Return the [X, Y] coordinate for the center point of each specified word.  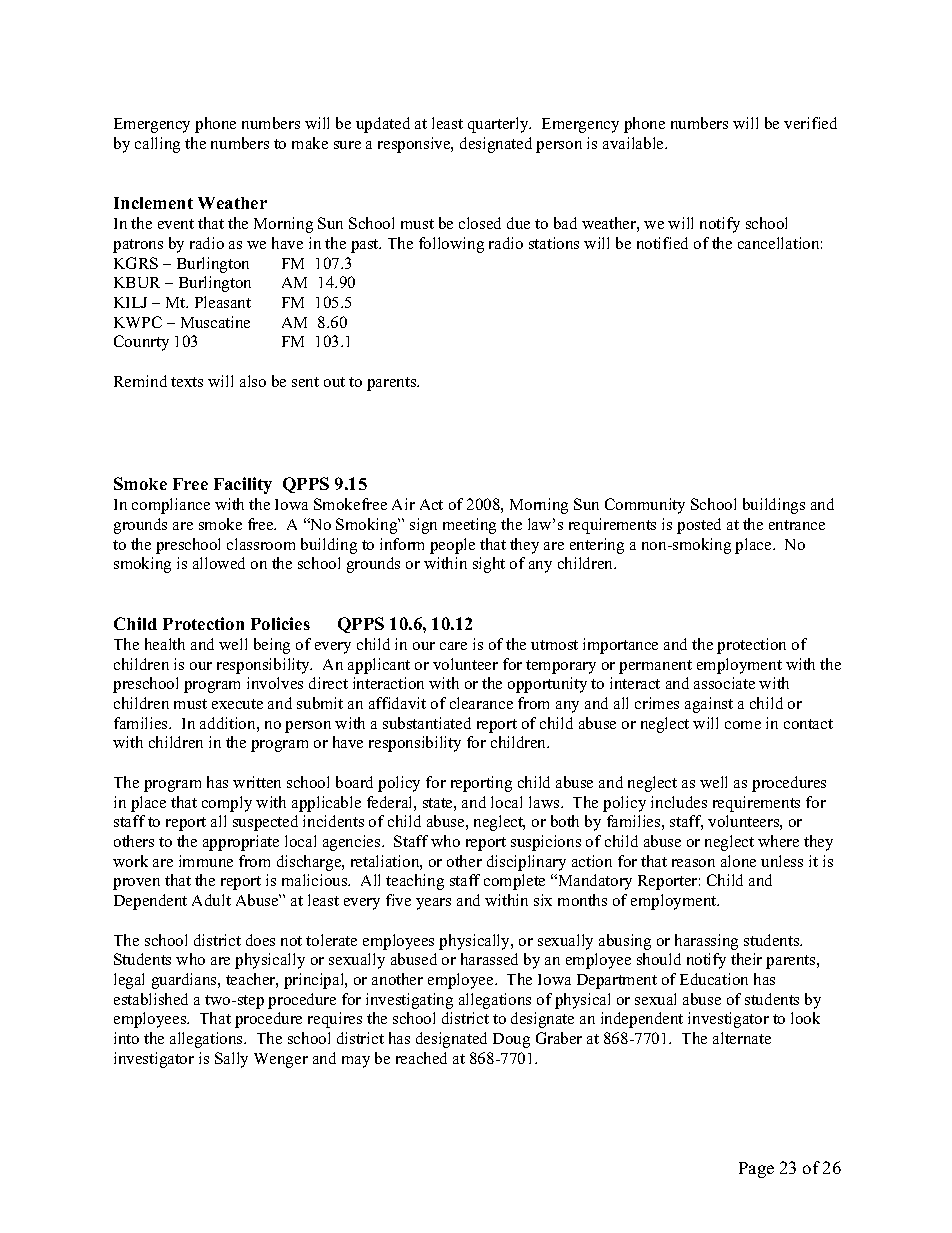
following [451, 245]
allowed [219, 563]
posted [699, 526]
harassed [489, 959]
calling [157, 145]
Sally [231, 1060]
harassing [706, 942]
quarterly [499, 125]
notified [662, 243]
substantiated [427, 723]
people [452, 546]
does [260, 940]
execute [237, 704]
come [743, 725]
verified [810, 123]
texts [187, 382]
